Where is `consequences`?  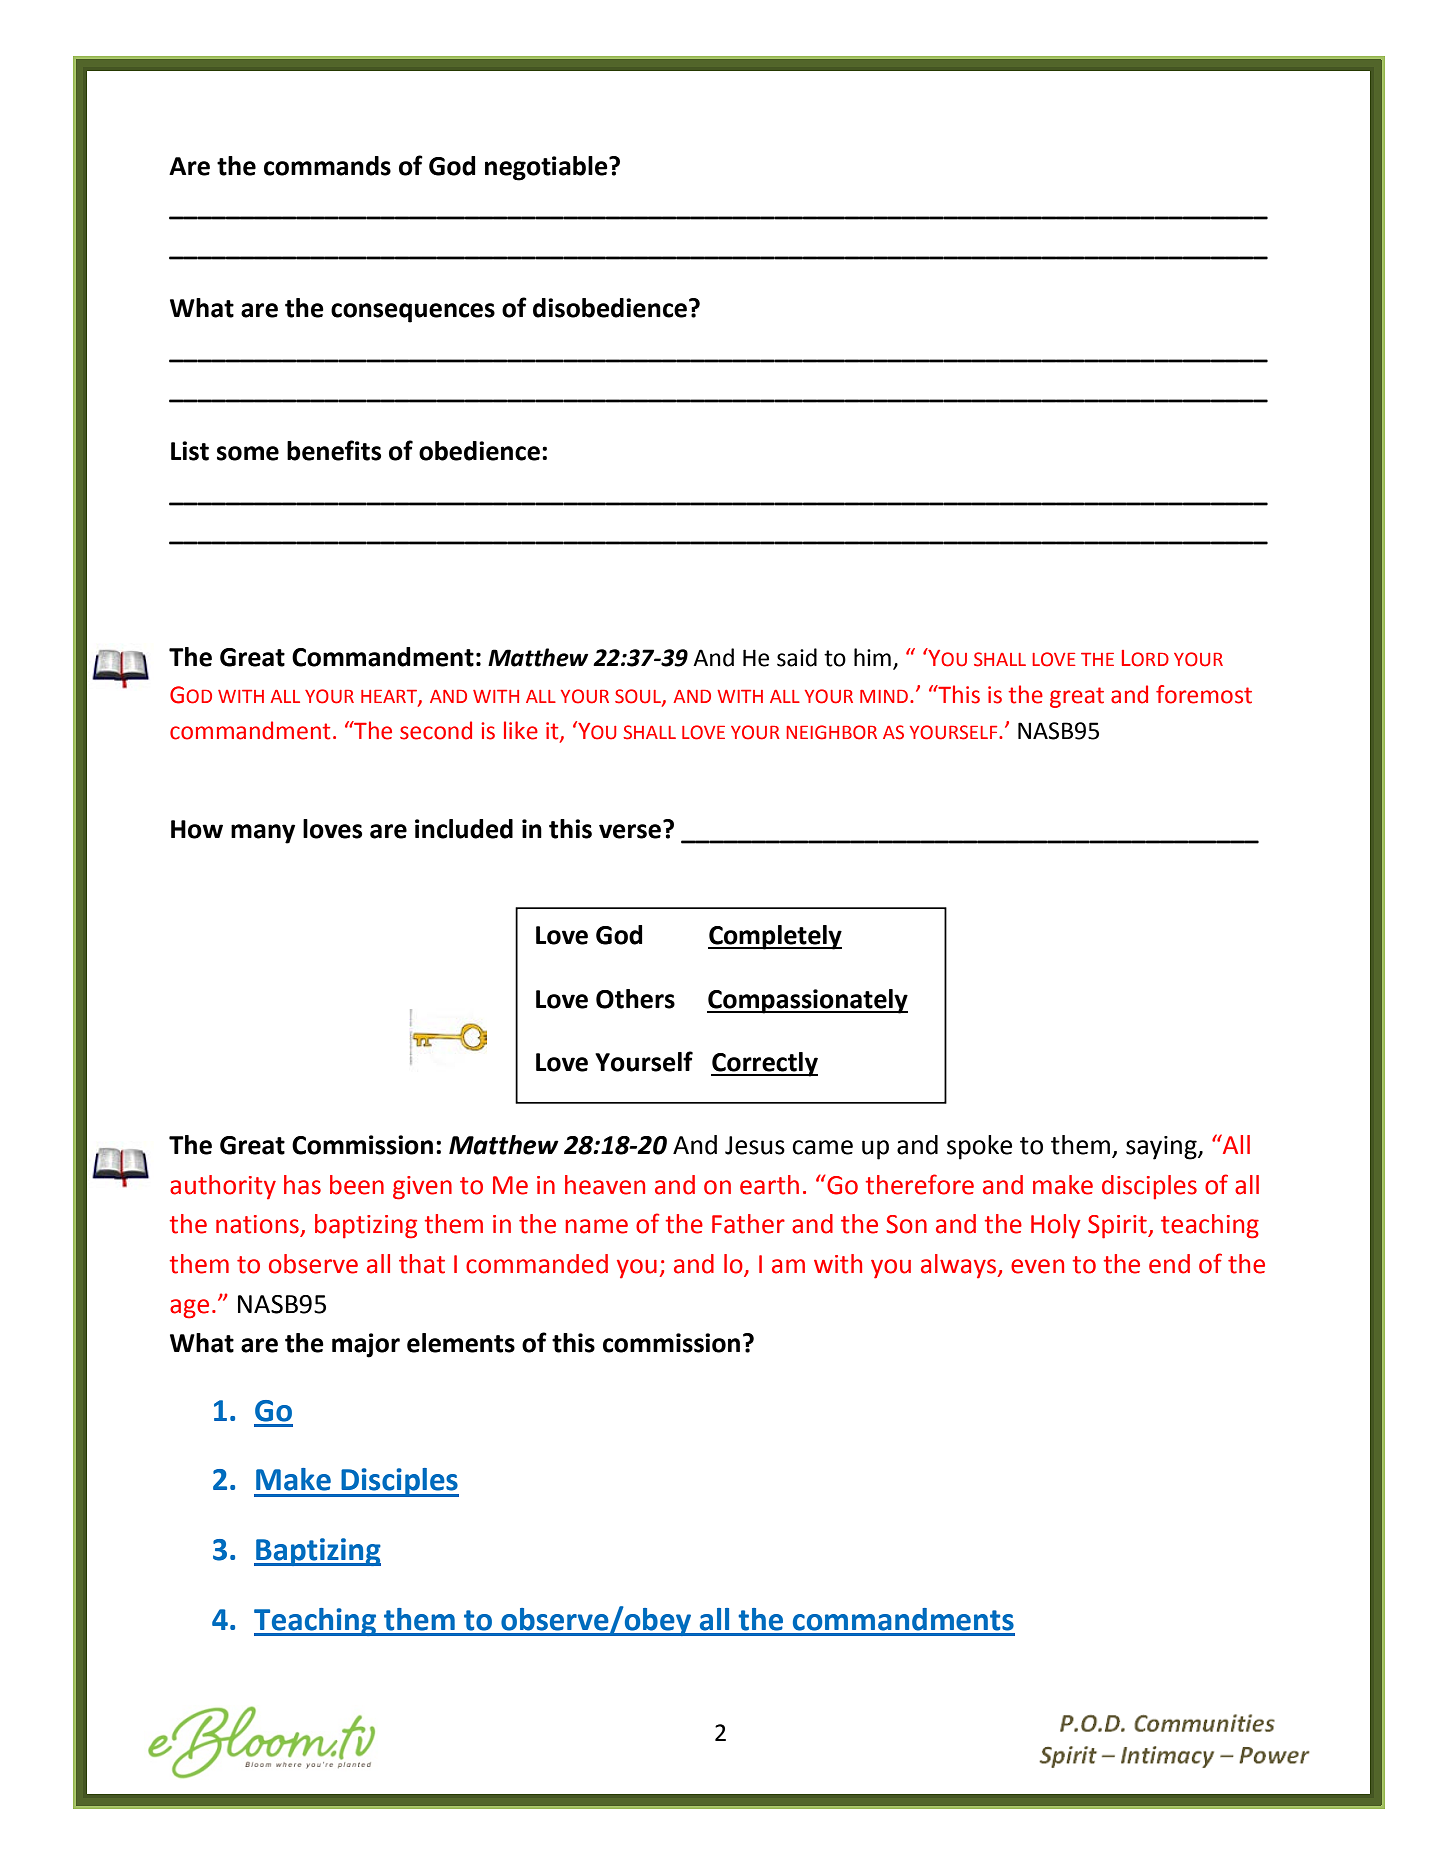
consequences is located at coordinates (413, 313).
